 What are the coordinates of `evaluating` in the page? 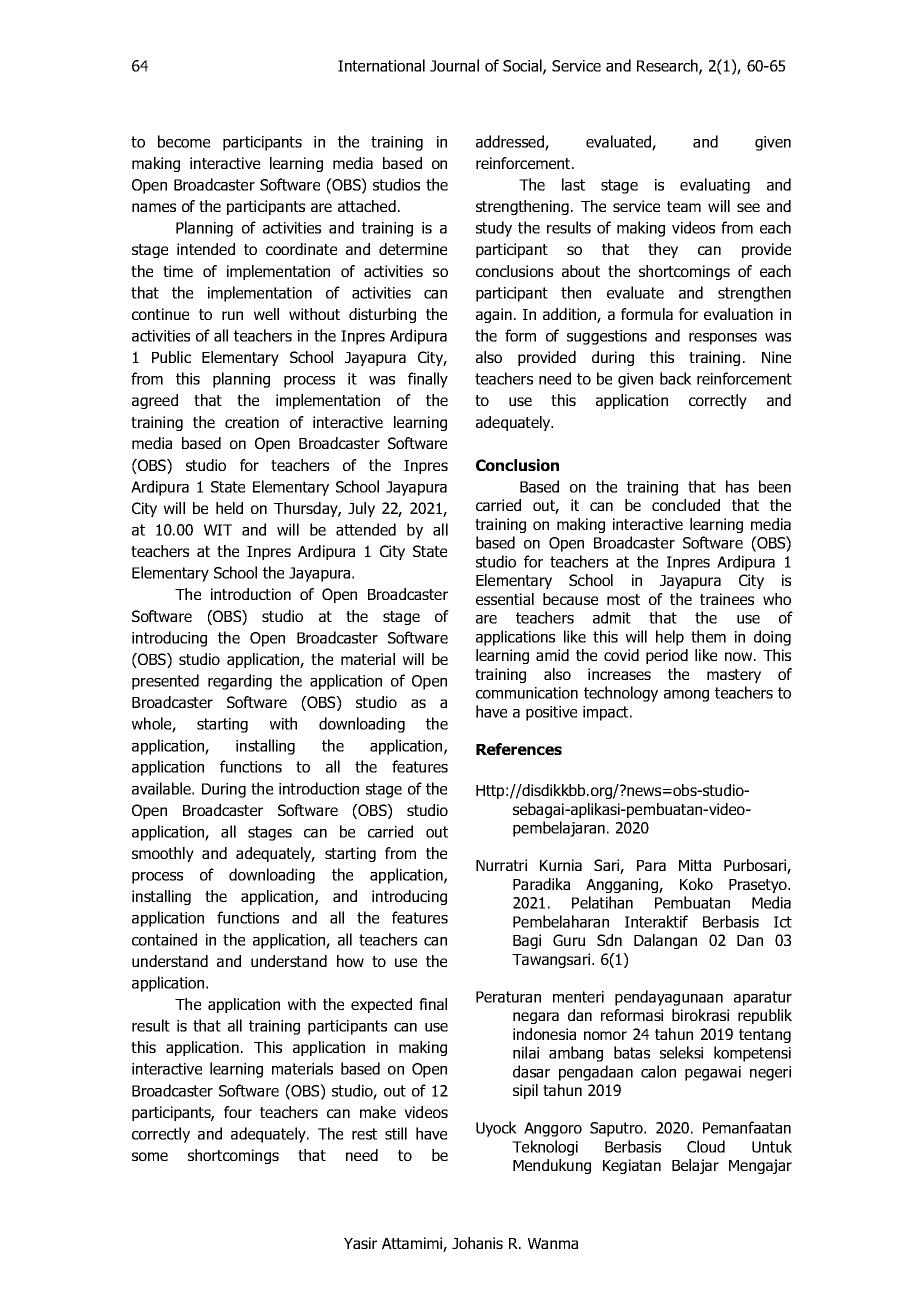 It's located at (715, 186).
